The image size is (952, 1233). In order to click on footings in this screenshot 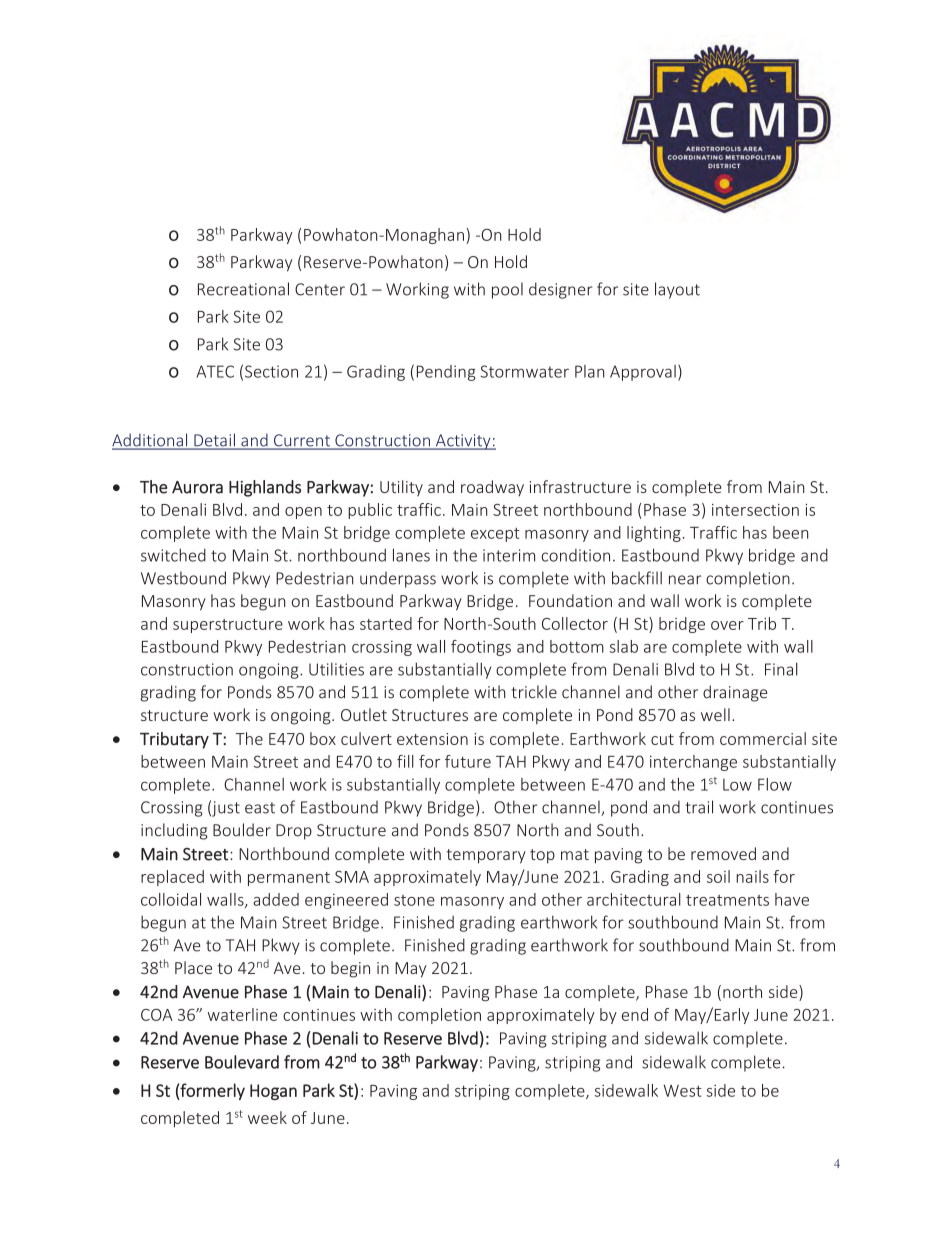, I will do `click(481, 648)`.
